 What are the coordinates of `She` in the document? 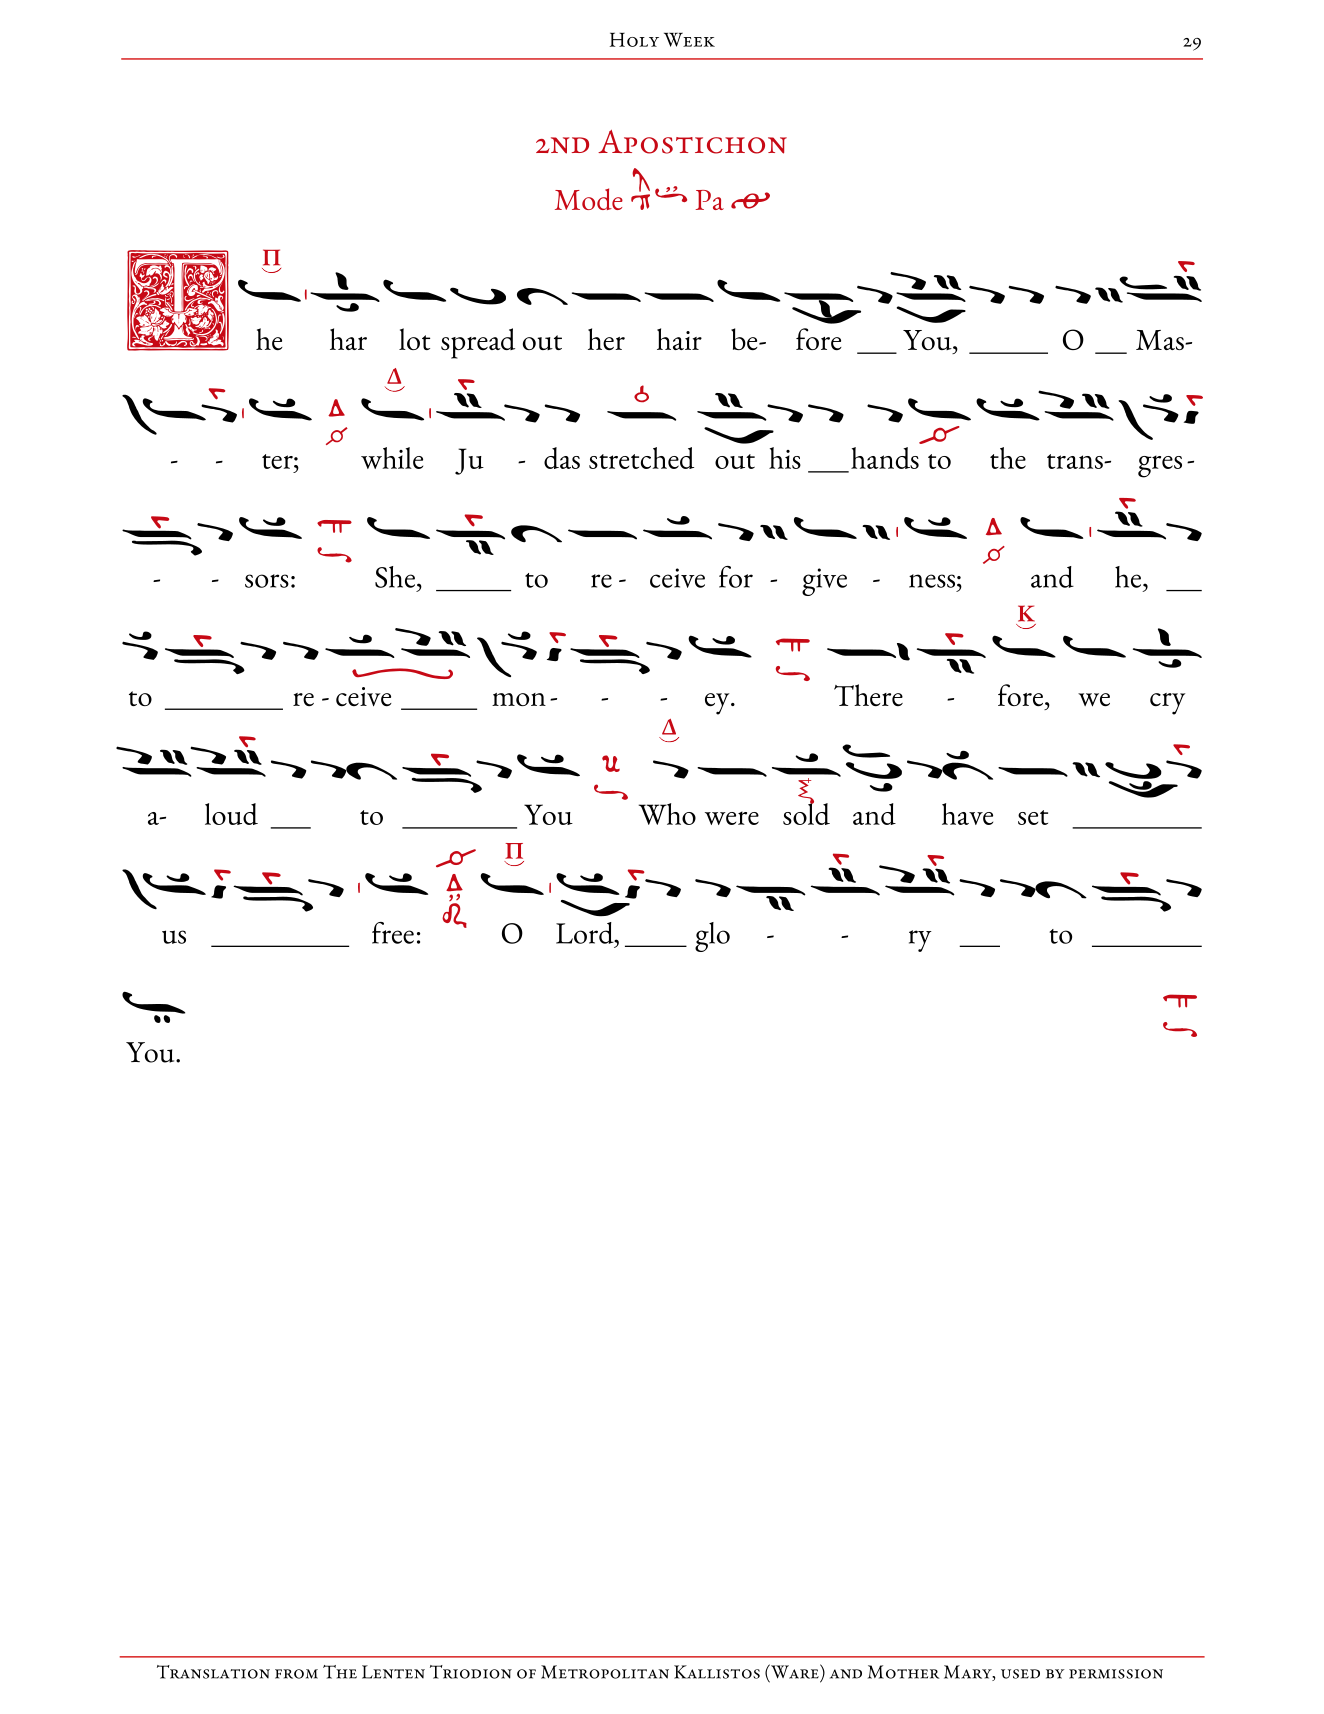 It's located at (395, 577).
